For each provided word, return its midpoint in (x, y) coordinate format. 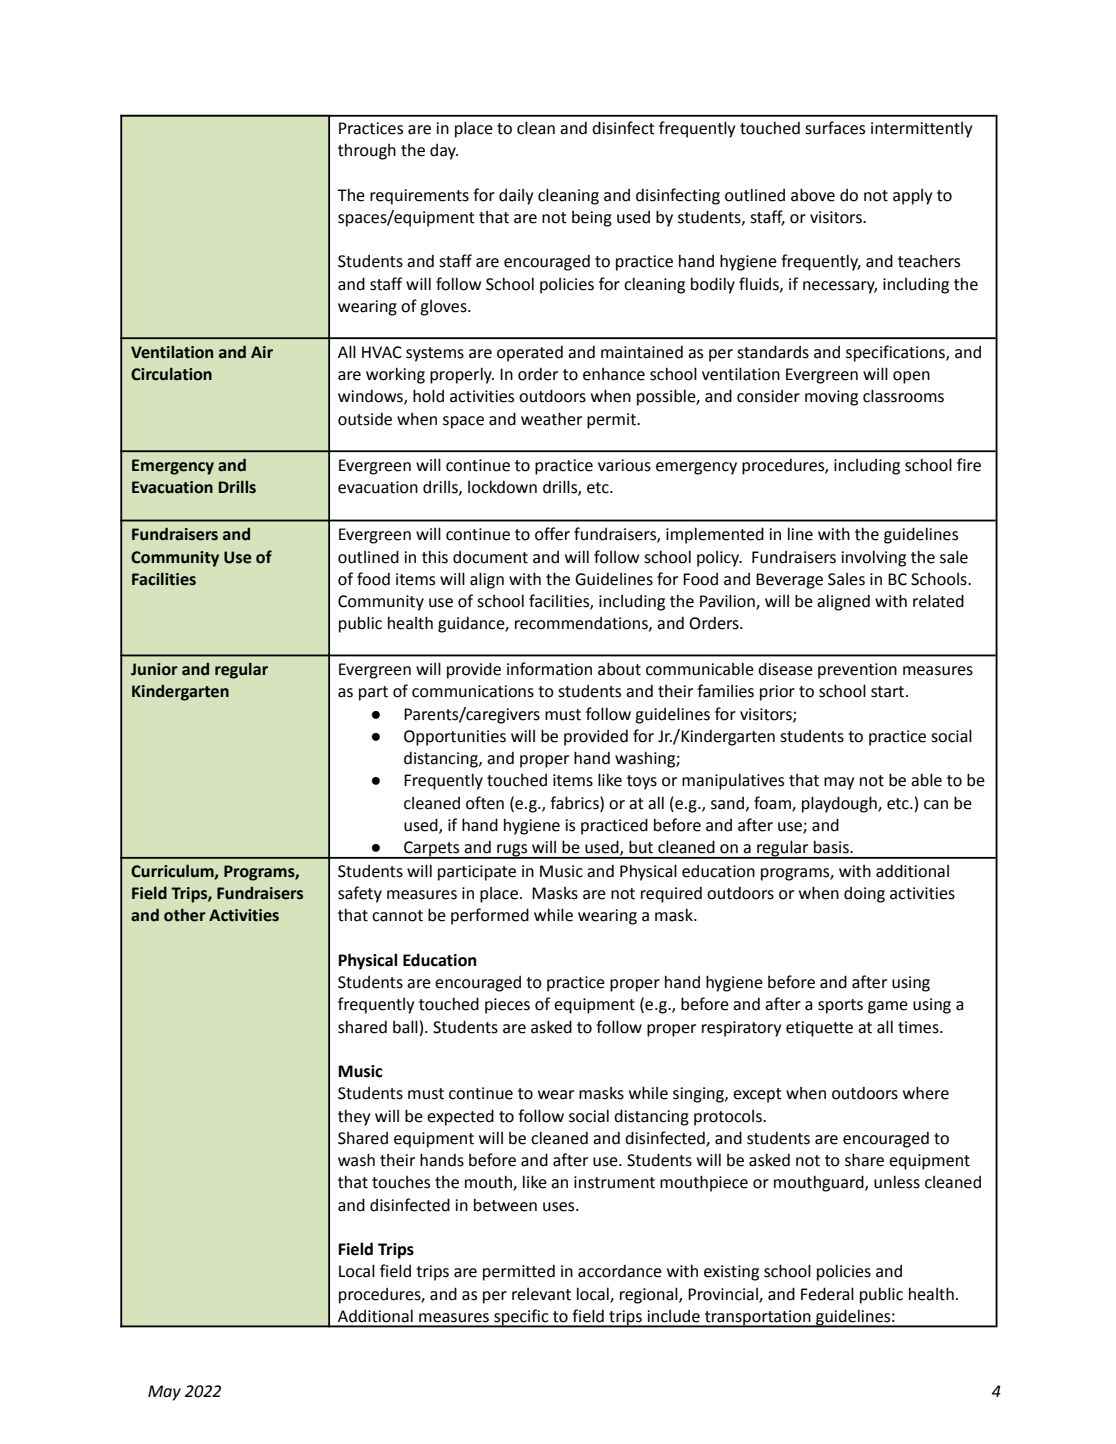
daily (516, 197)
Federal (827, 1294)
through (367, 151)
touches (401, 1182)
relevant (541, 1294)
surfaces (835, 128)
